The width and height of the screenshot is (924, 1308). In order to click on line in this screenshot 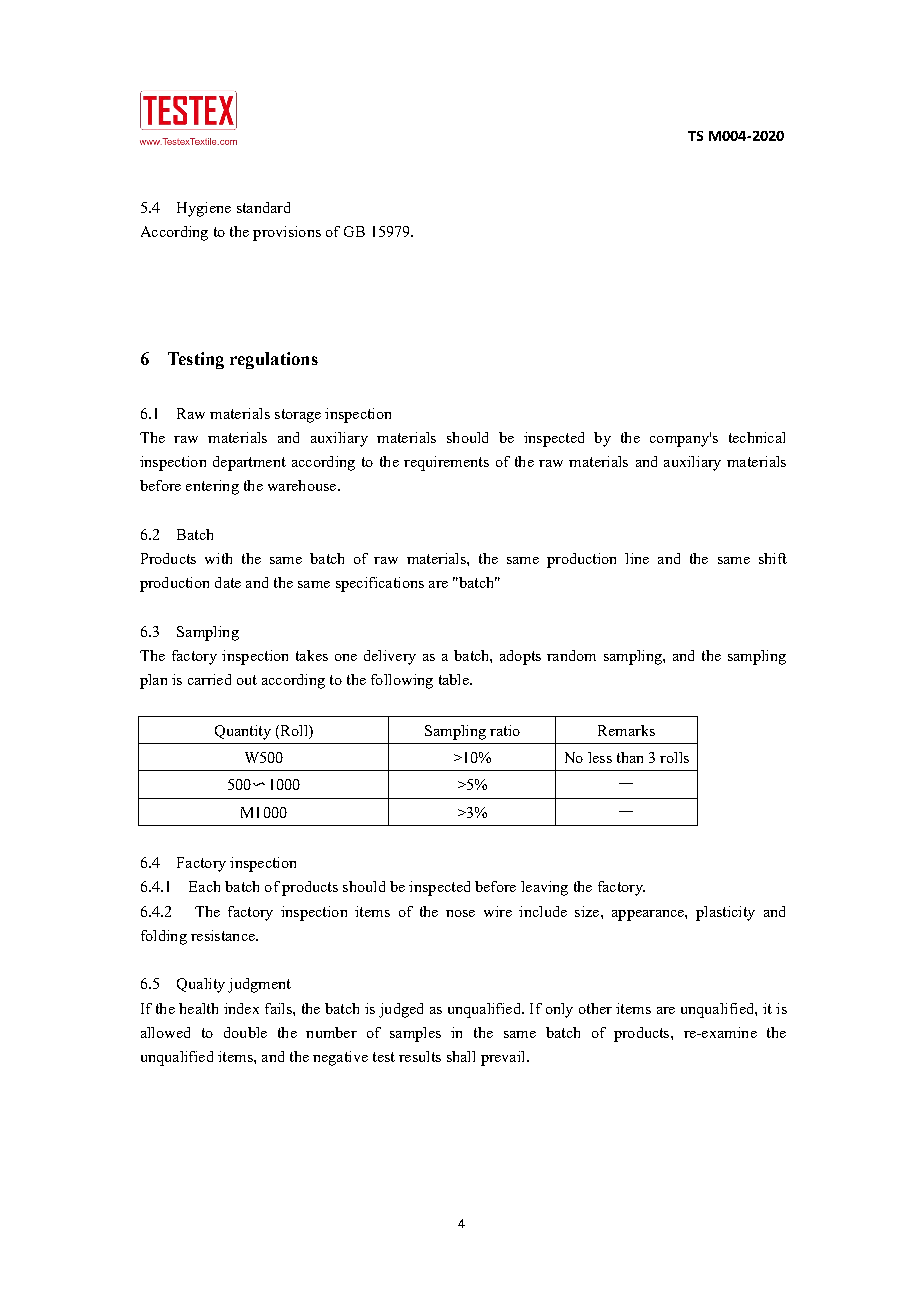, I will do `click(637, 558)`.
